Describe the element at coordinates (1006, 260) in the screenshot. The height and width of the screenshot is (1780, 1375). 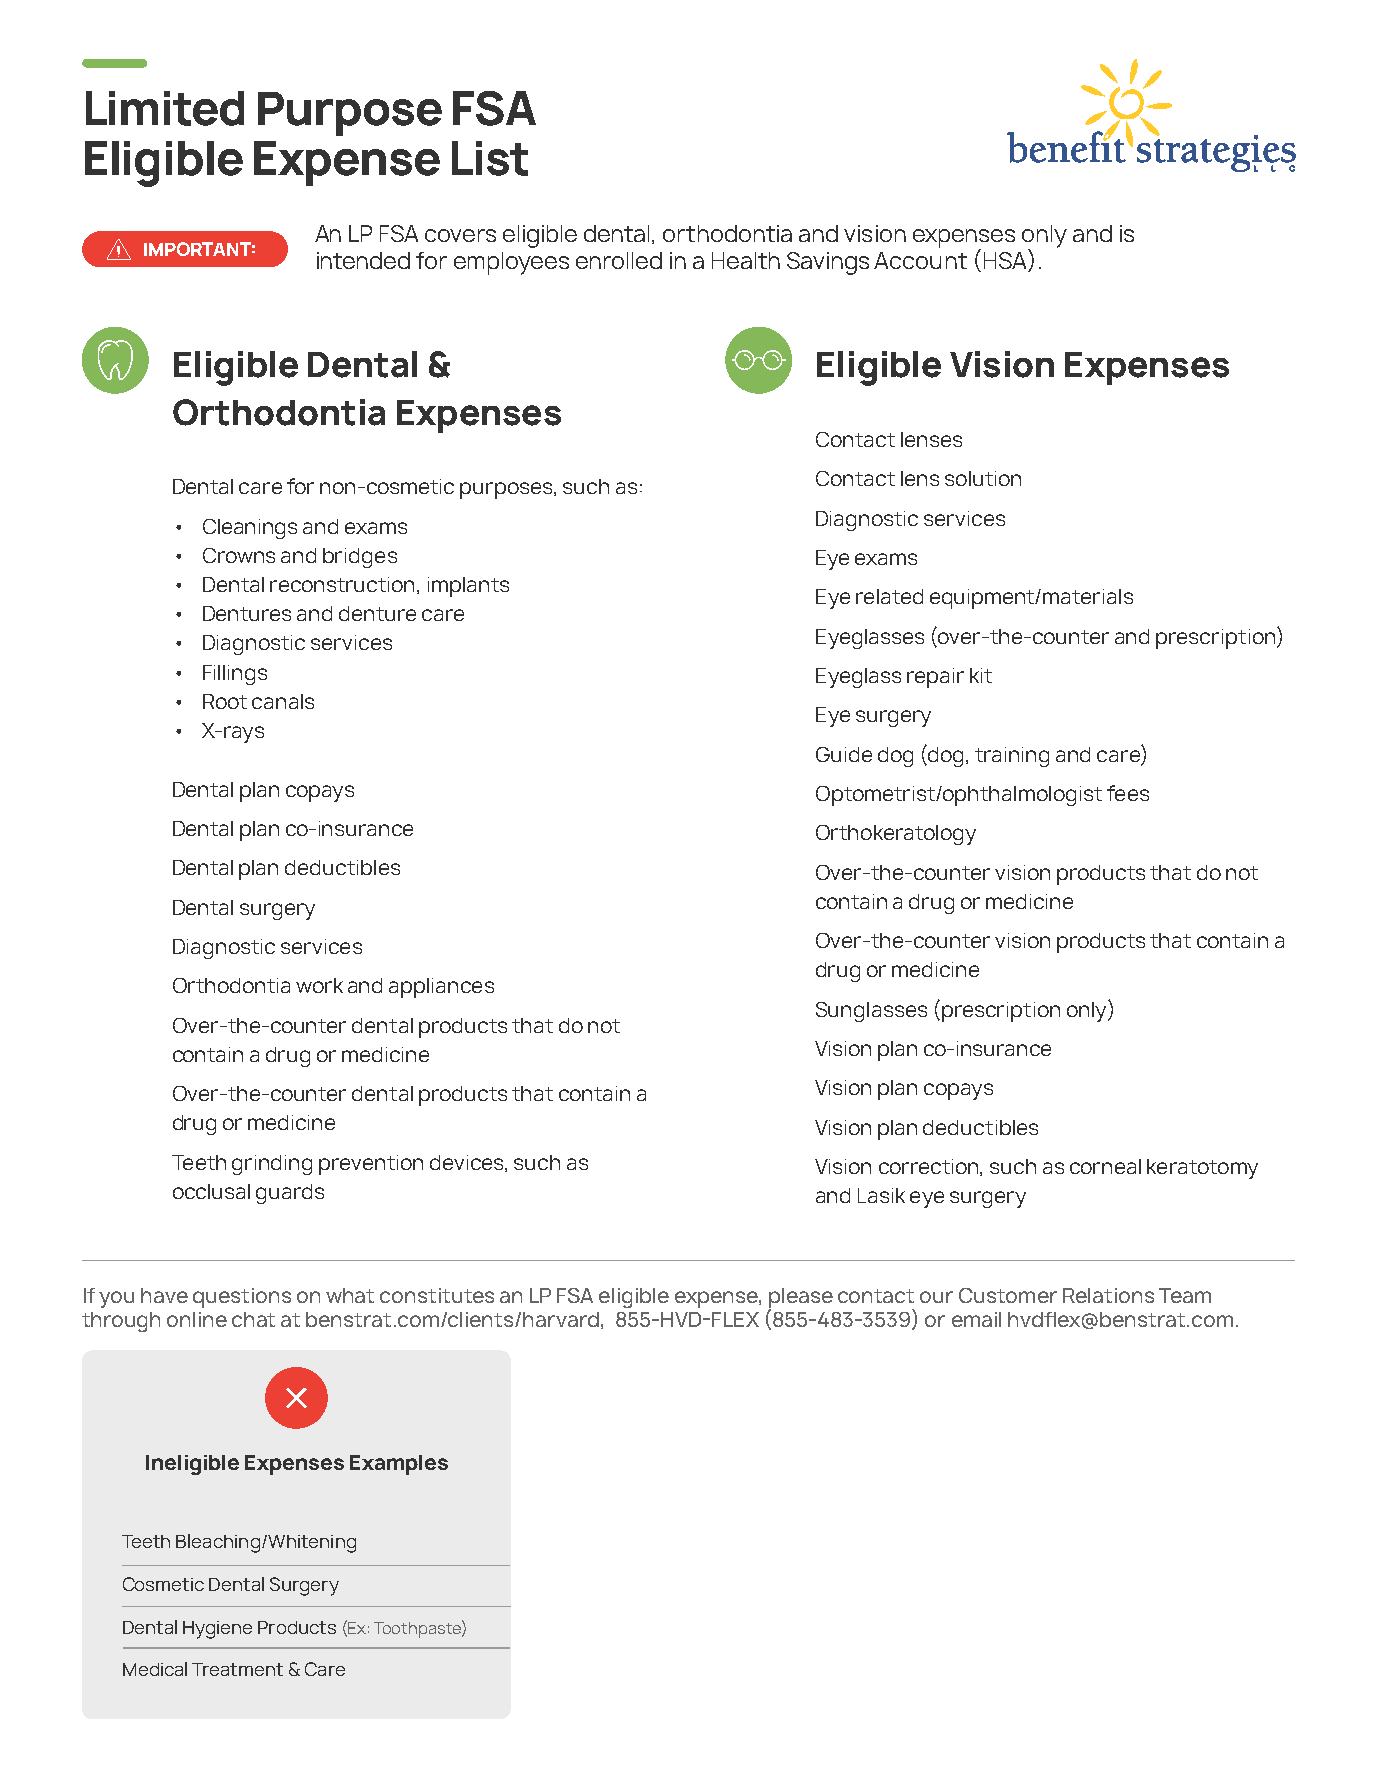
I see `HSA` at that location.
